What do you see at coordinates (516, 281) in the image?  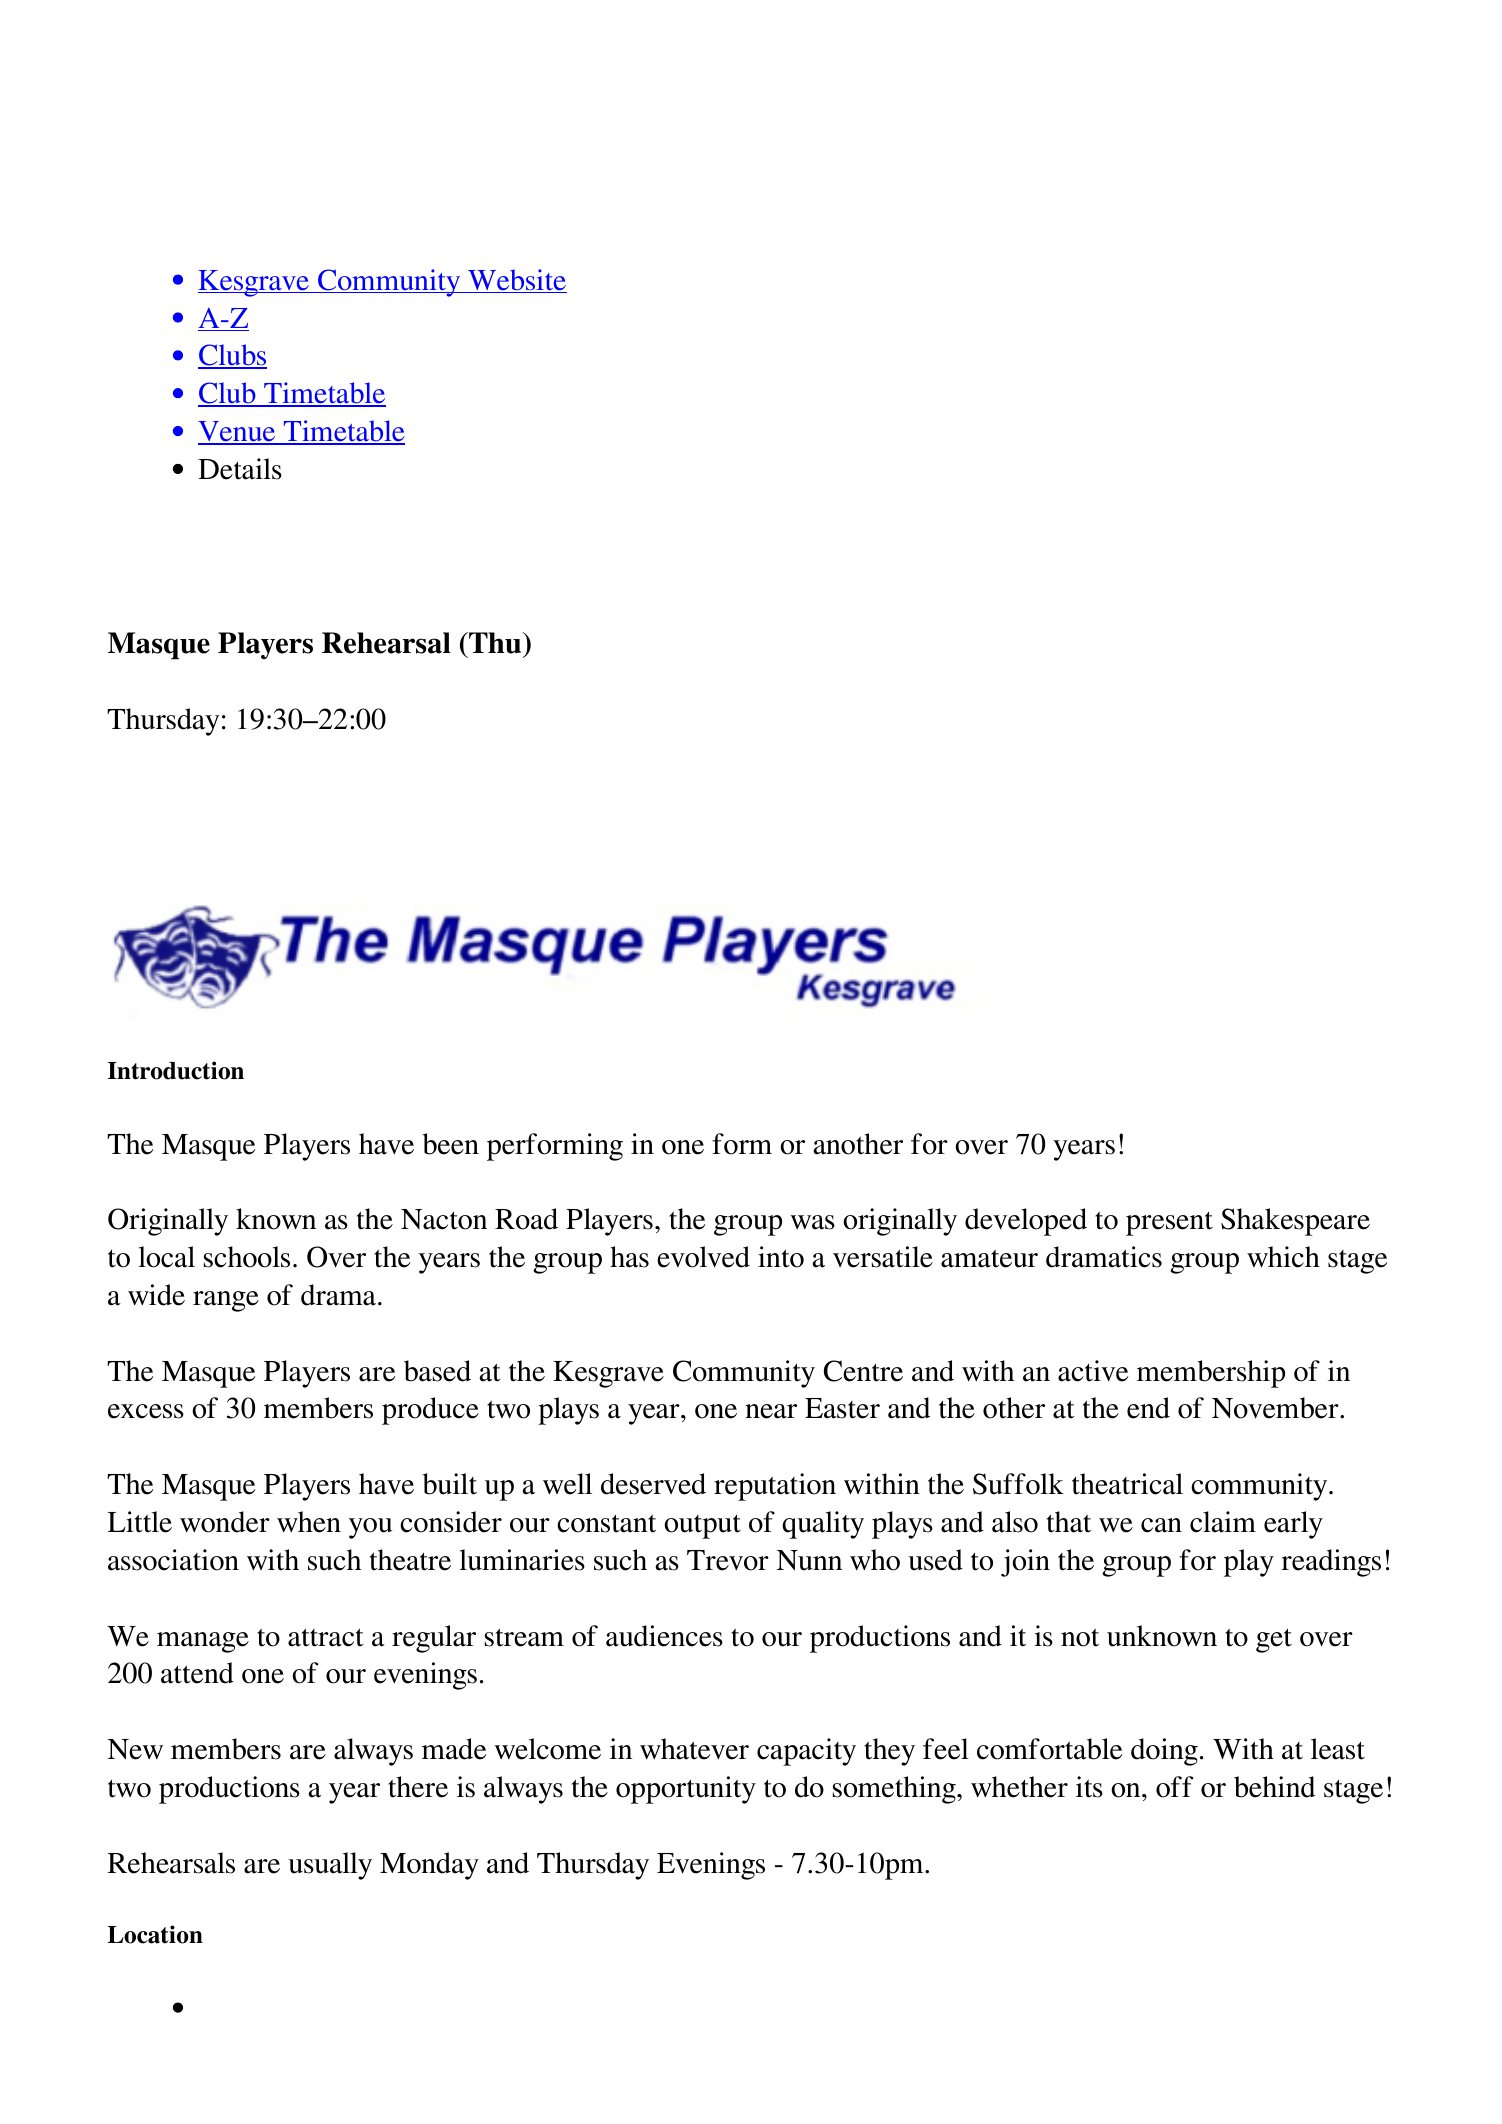 I see `Website` at bounding box center [516, 281].
